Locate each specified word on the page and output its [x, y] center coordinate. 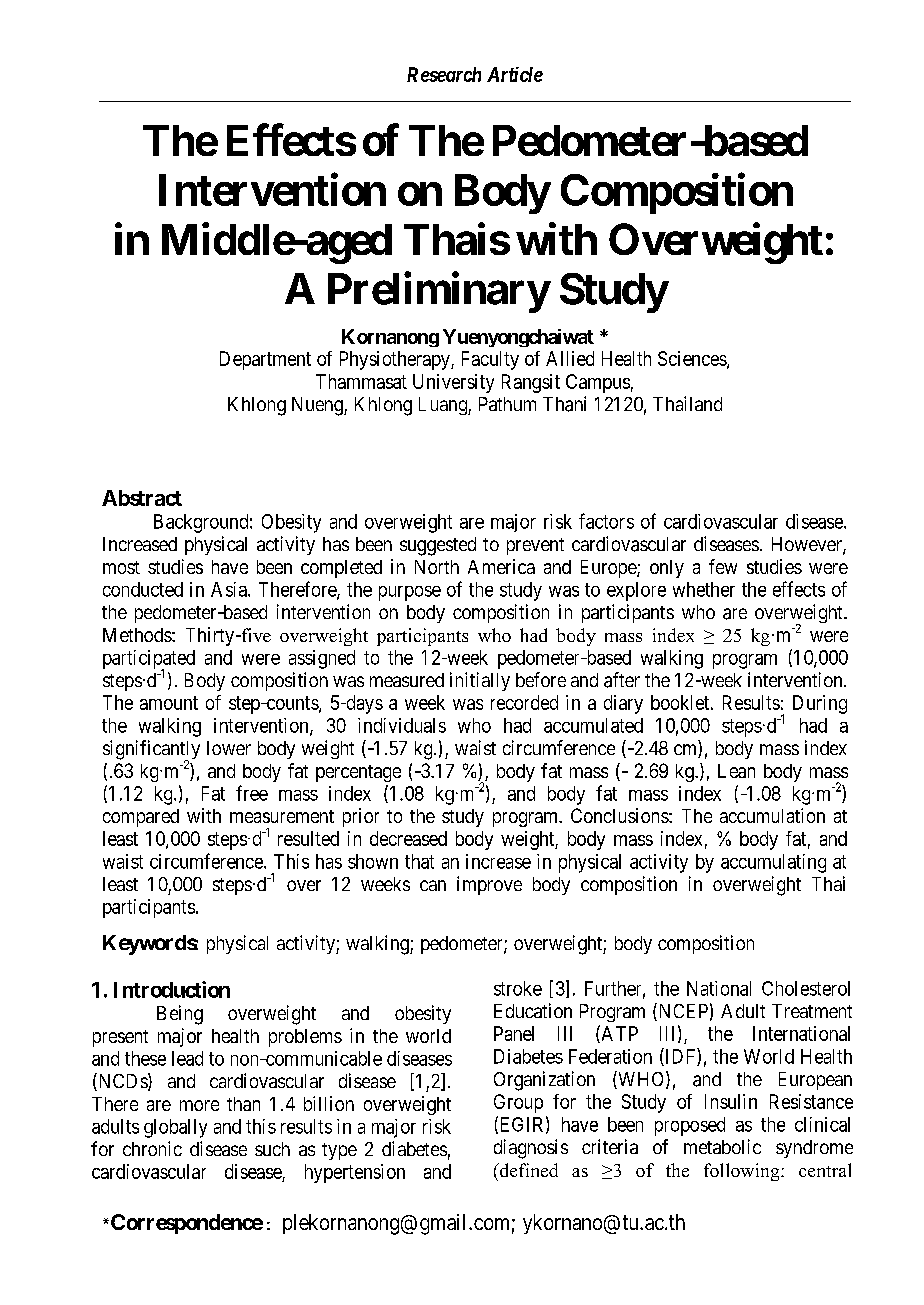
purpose [410, 593]
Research [444, 74]
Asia [230, 589]
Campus [598, 383]
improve [489, 885]
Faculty [490, 360]
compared [141, 818]
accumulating [773, 863]
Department [265, 360]
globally [175, 1128]
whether [704, 589]
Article [515, 74]
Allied [570, 358]
